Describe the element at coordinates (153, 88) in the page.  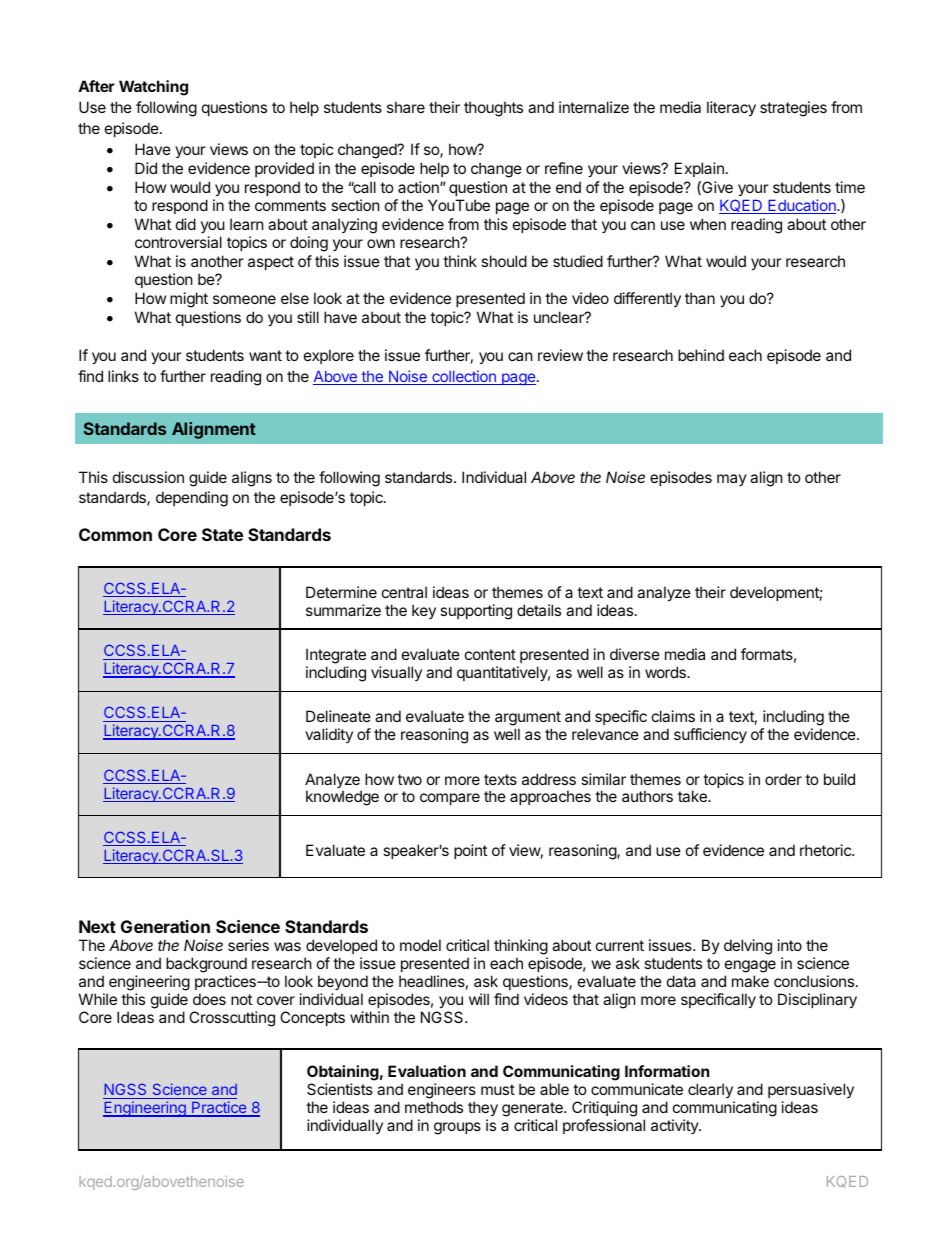
I see `Watching` at that location.
